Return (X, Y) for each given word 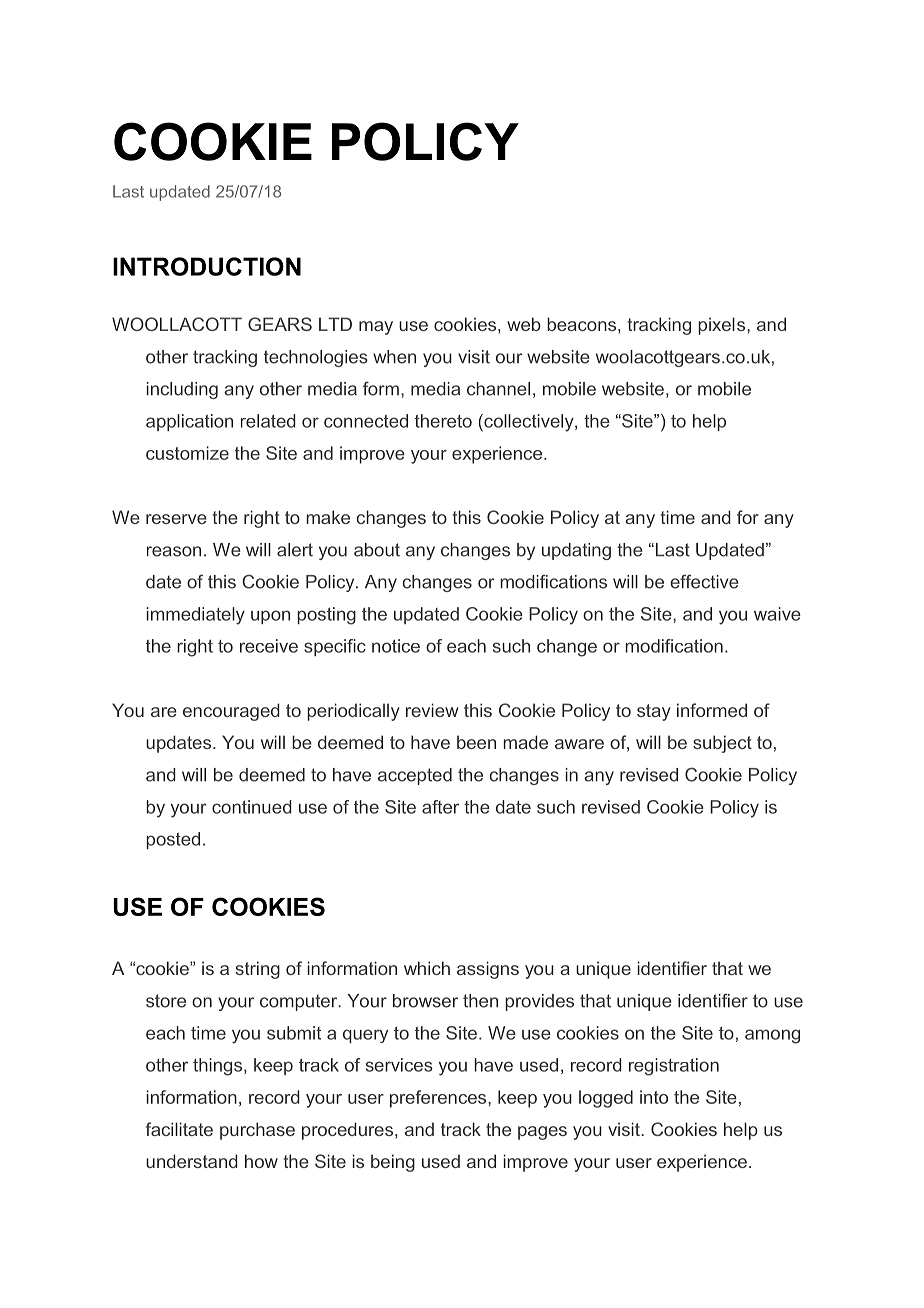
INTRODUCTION (207, 266)
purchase (257, 1131)
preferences (439, 1099)
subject (722, 744)
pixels (723, 326)
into (654, 1097)
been (476, 742)
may (376, 328)
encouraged (231, 712)
